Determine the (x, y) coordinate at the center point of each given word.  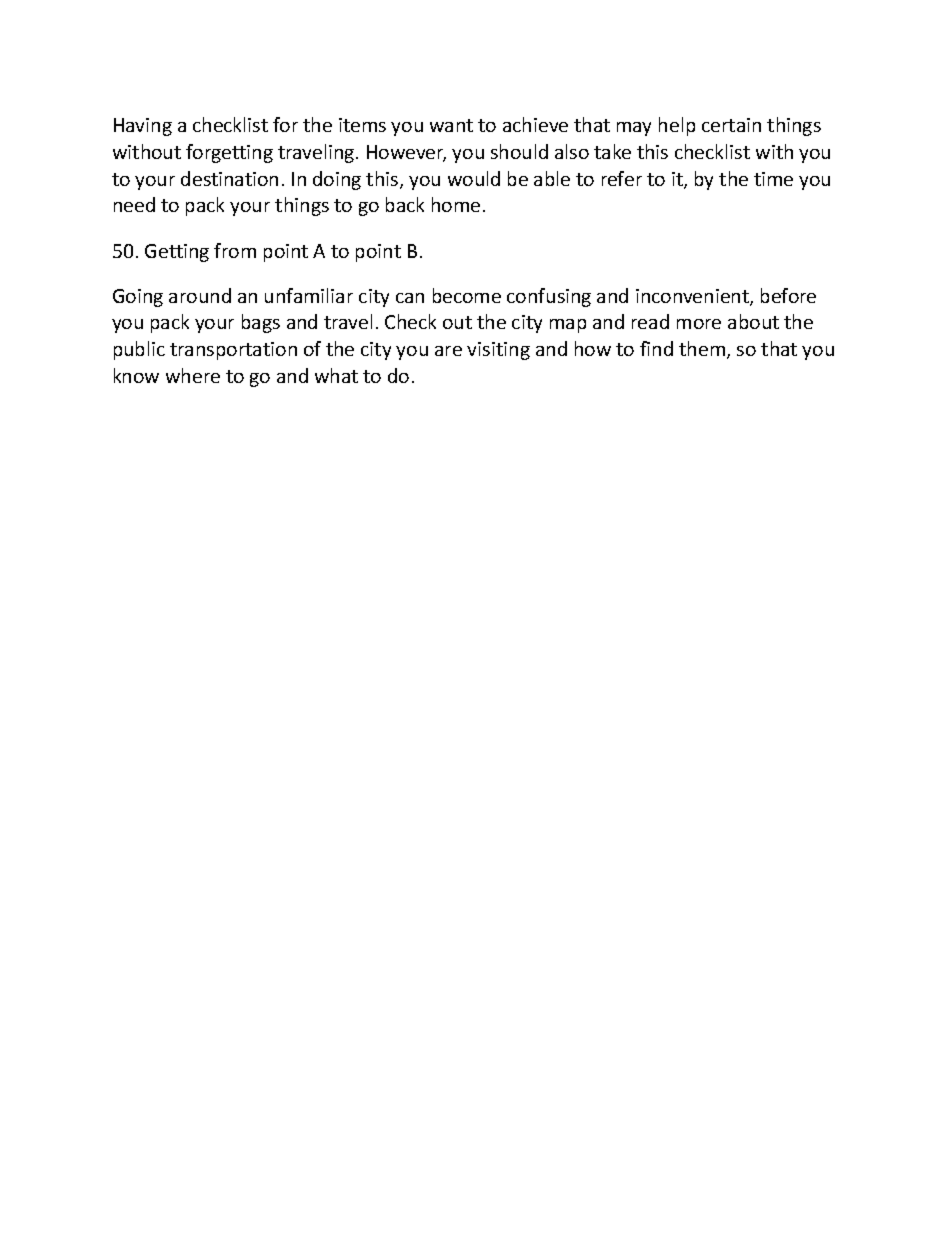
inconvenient (693, 297)
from (235, 250)
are (448, 351)
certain (731, 125)
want (451, 125)
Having (143, 127)
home (456, 204)
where (193, 375)
